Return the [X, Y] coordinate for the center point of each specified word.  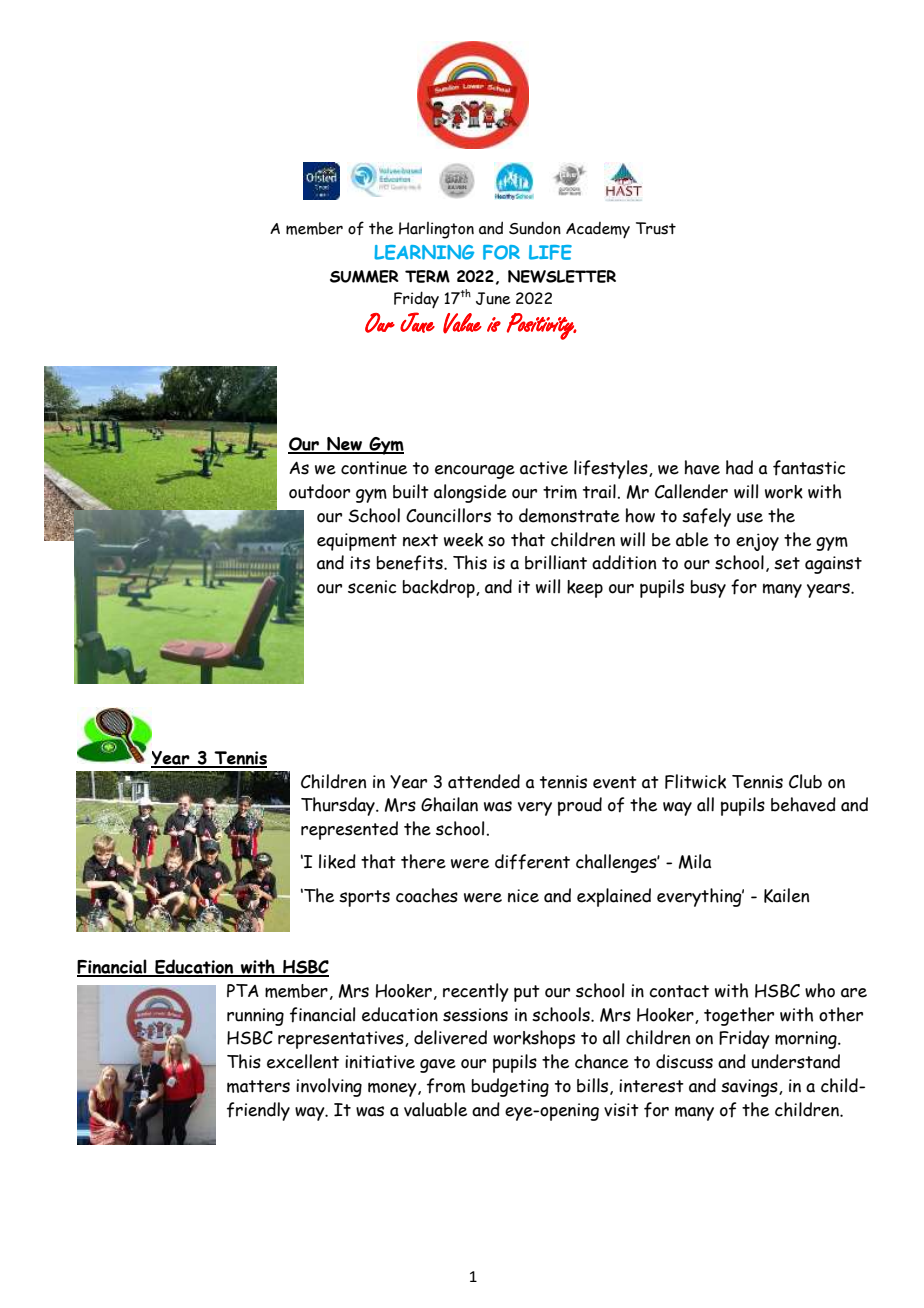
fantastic [809, 468]
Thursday [339, 806]
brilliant [556, 562]
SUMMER [364, 276]
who [820, 990]
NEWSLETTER [562, 276]
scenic [372, 587]
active [544, 468]
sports [364, 898]
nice [523, 896]
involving [329, 1087]
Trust [656, 228]
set [787, 563]
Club [805, 781]
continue [374, 468]
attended [484, 781]
